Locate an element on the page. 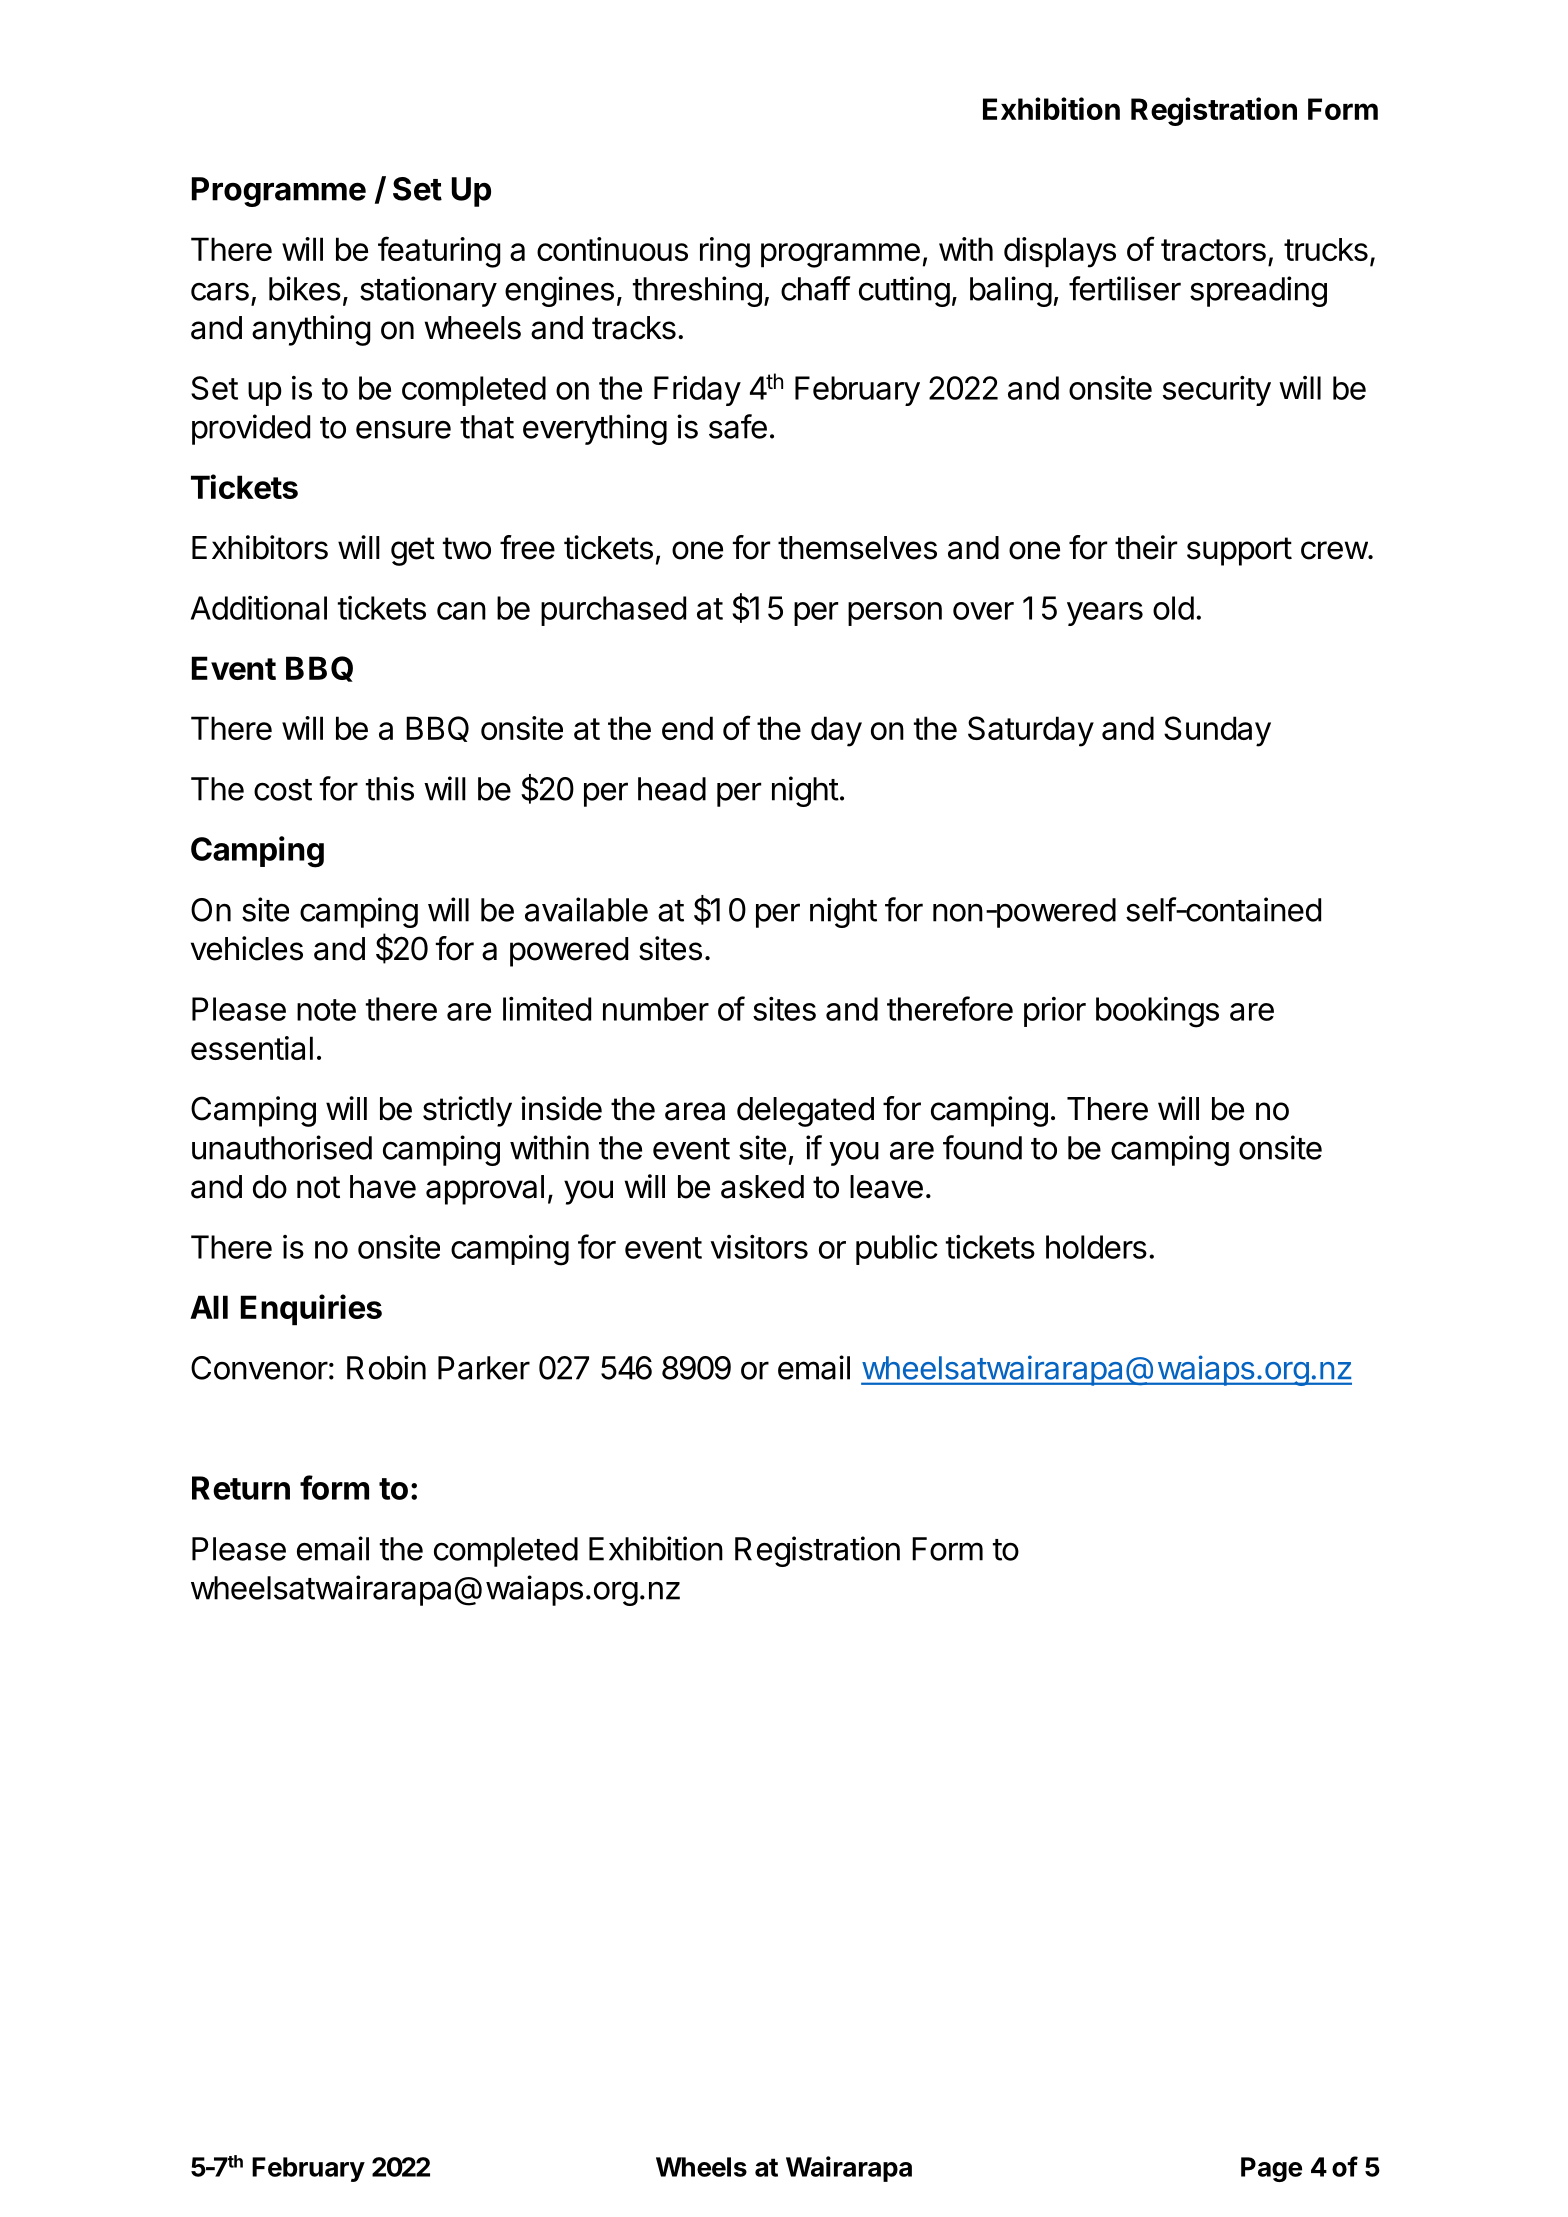 The width and height of the image is (1568, 2217). Page is located at coordinates (1271, 2169).
